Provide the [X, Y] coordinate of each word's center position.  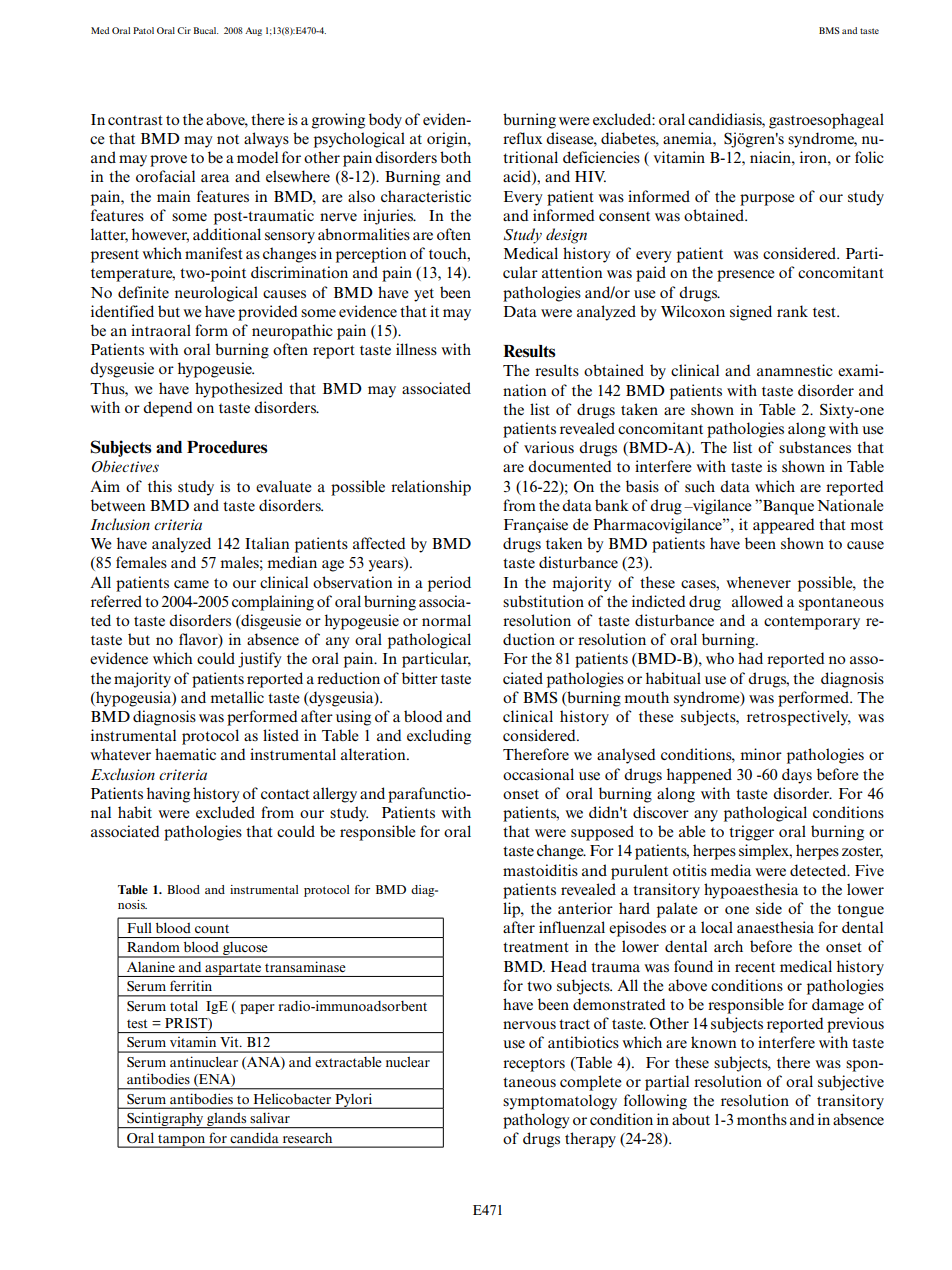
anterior [585, 908]
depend [168, 409]
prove [168, 161]
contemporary [812, 623]
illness [416, 349]
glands [227, 1120]
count [212, 928]
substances [815, 447]
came [191, 584]
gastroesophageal [826, 121]
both [455, 157]
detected [819, 870]
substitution [543, 601]
